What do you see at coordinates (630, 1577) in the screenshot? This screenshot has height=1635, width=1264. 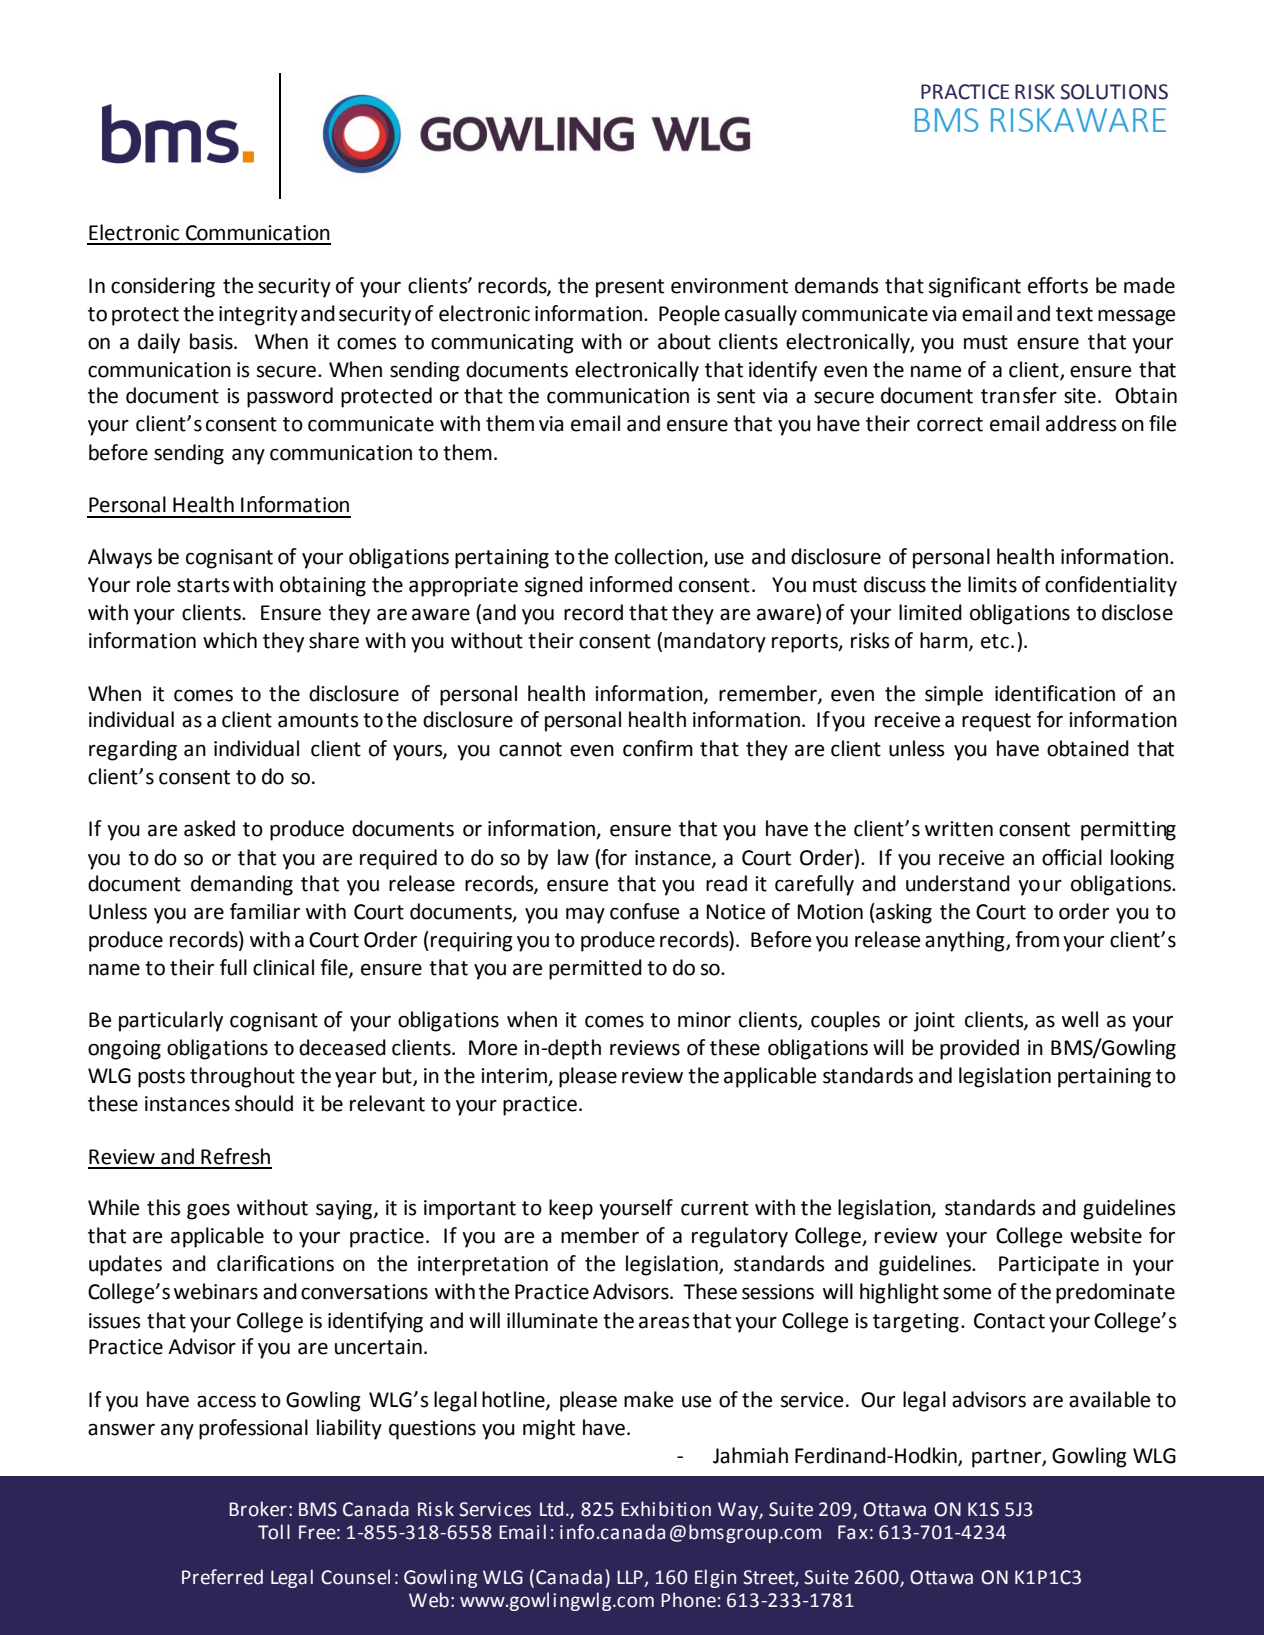 I see `LLP` at bounding box center [630, 1577].
